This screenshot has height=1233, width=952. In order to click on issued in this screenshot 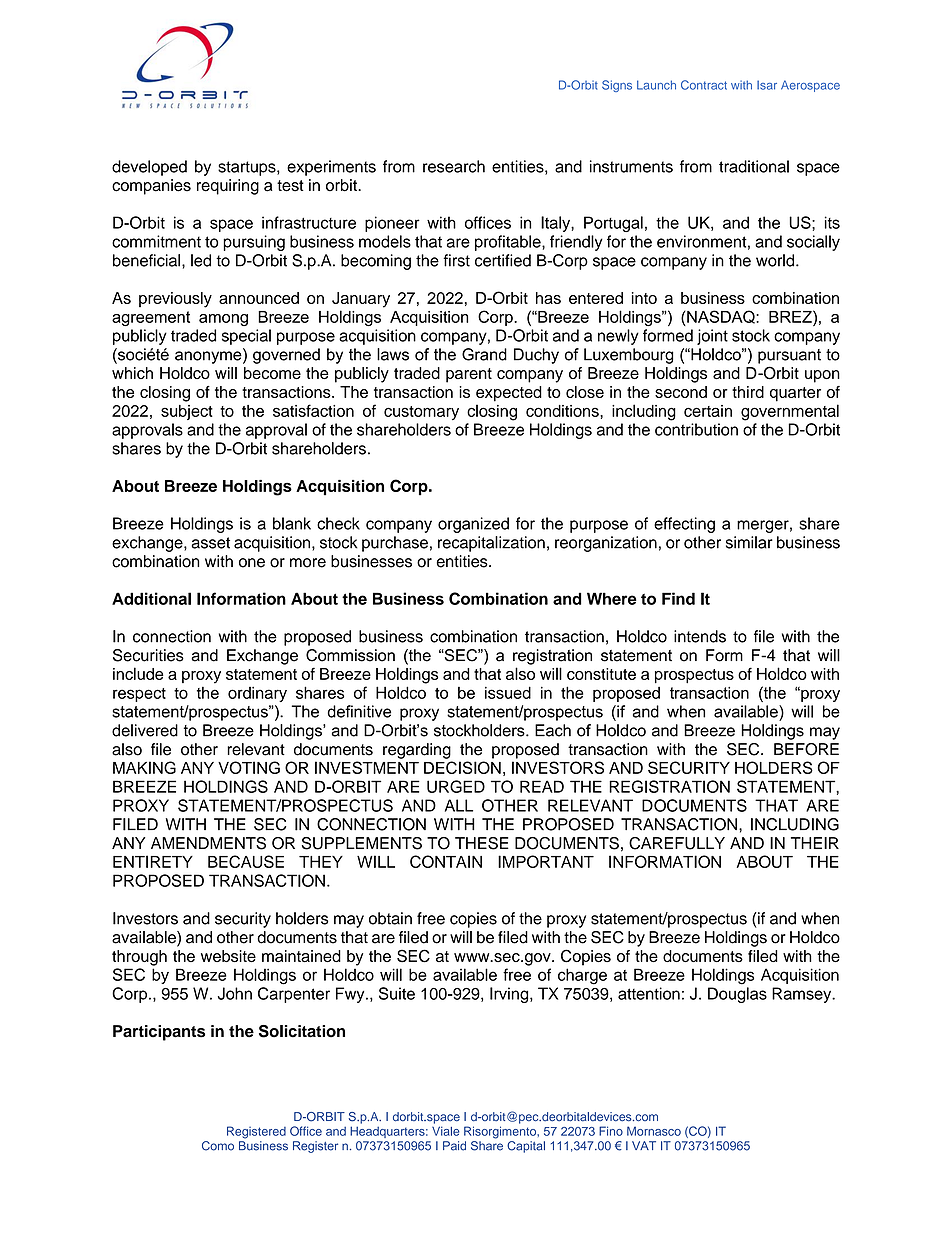, I will do `click(508, 692)`.
